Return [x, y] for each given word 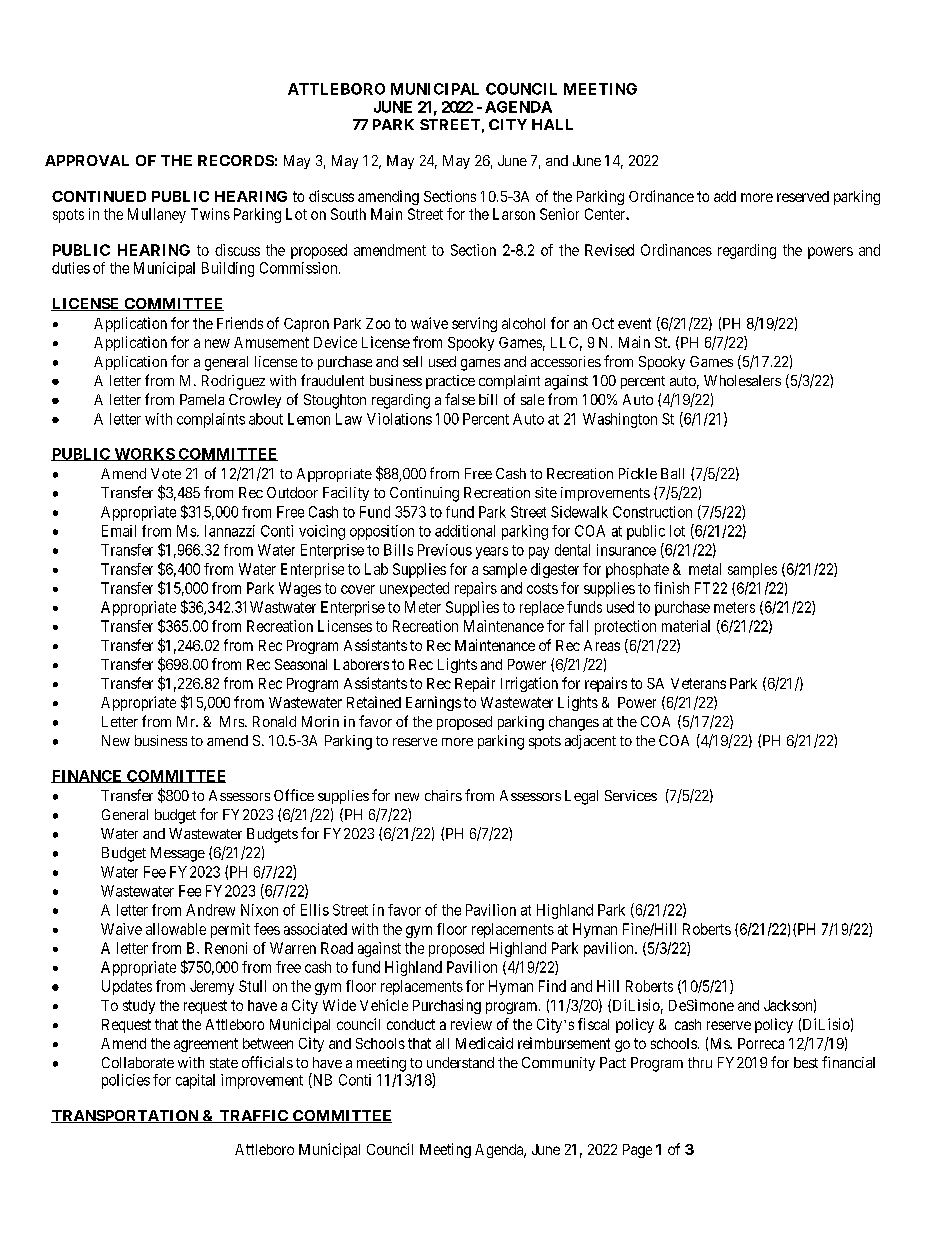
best [806, 1062]
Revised [609, 250]
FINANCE [88, 776]
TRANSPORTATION [126, 1116]
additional [465, 531]
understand [460, 1062]
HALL [552, 124]
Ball [672, 473]
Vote [166, 473]
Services [631, 795]
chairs [443, 795]
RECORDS [236, 160]
